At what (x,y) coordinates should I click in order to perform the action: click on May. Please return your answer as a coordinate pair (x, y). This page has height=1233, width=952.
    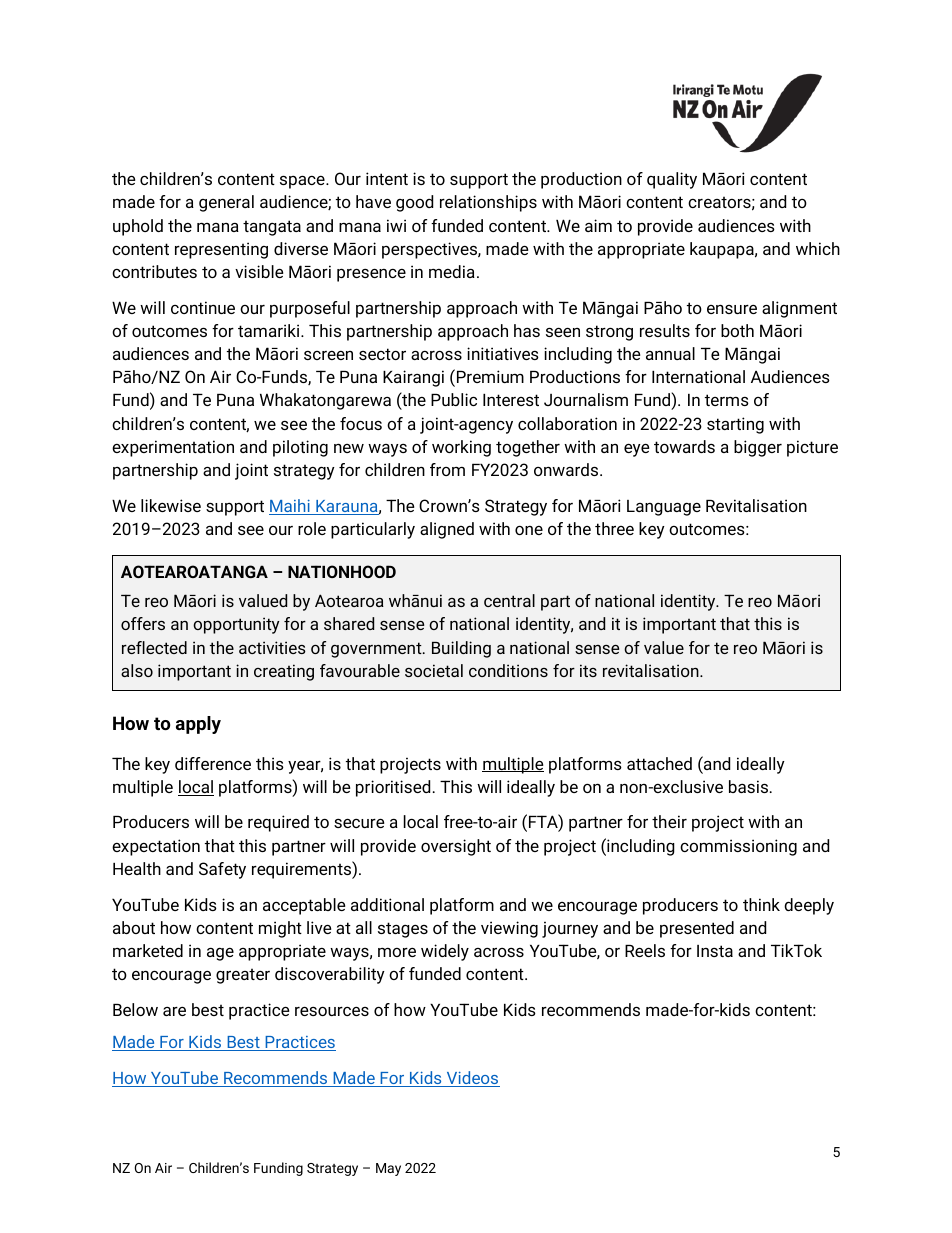
    Looking at the image, I should click on (388, 1169).
